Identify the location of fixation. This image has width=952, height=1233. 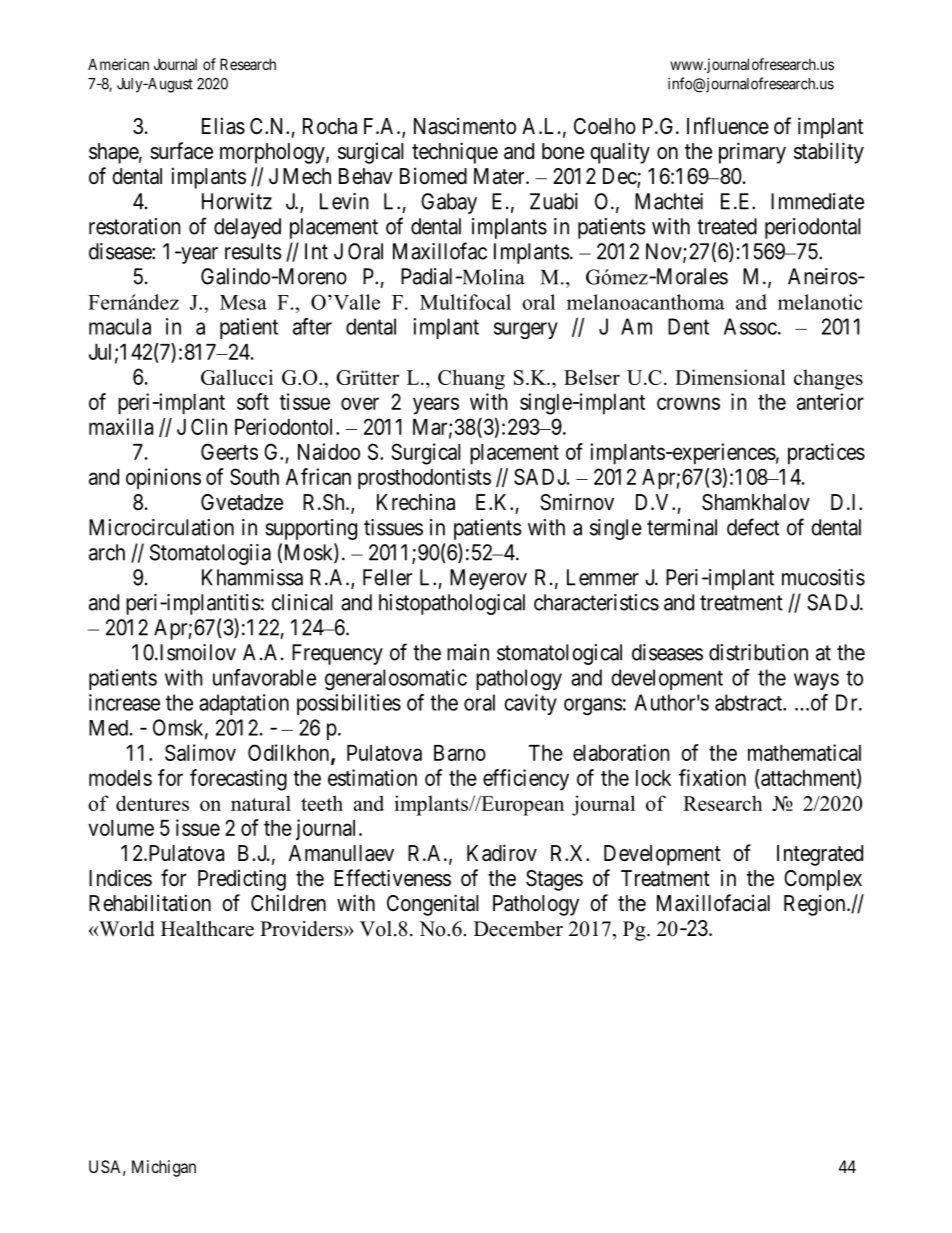
(712, 777).
